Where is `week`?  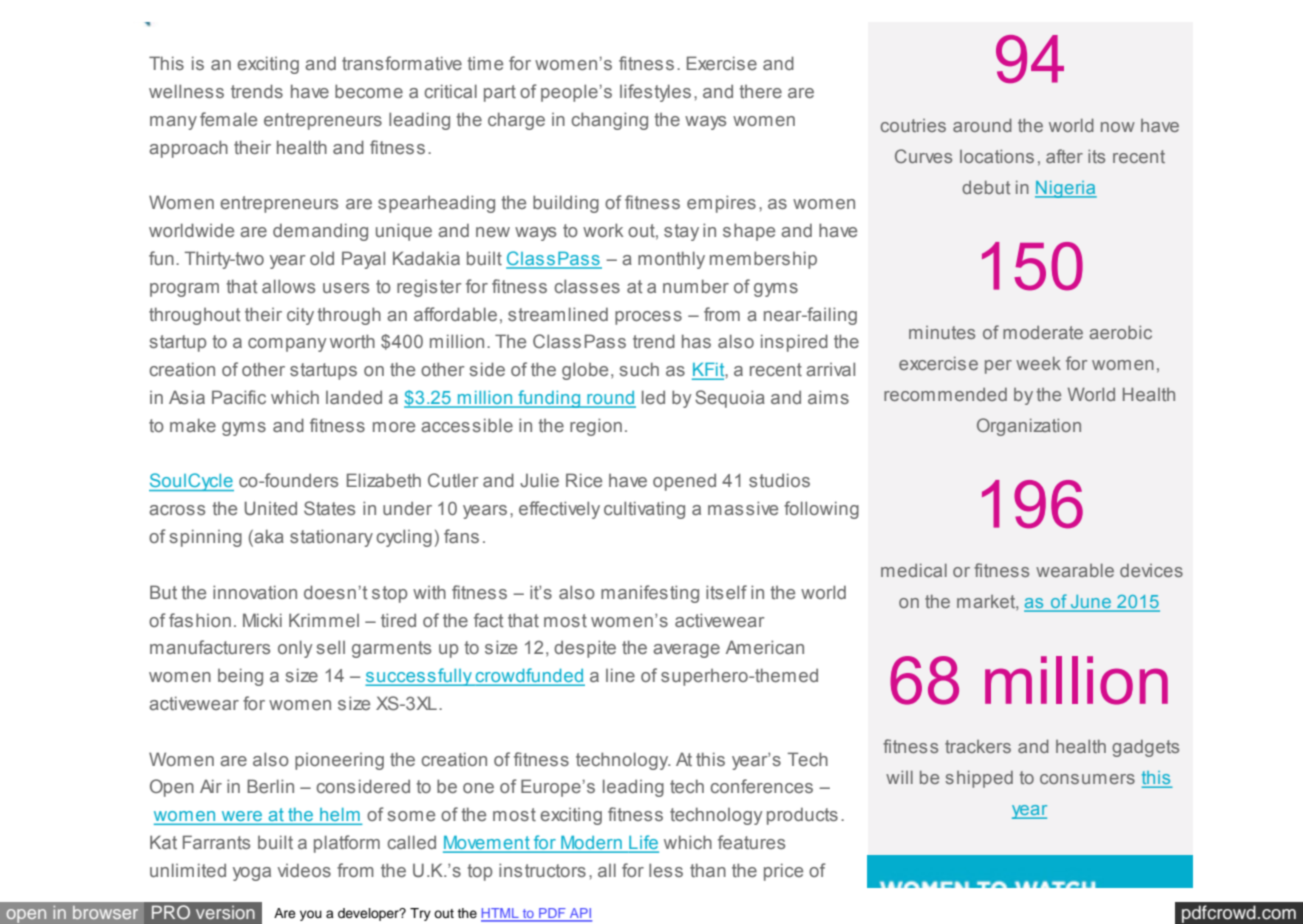
week is located at coordinates (1038, 363).
